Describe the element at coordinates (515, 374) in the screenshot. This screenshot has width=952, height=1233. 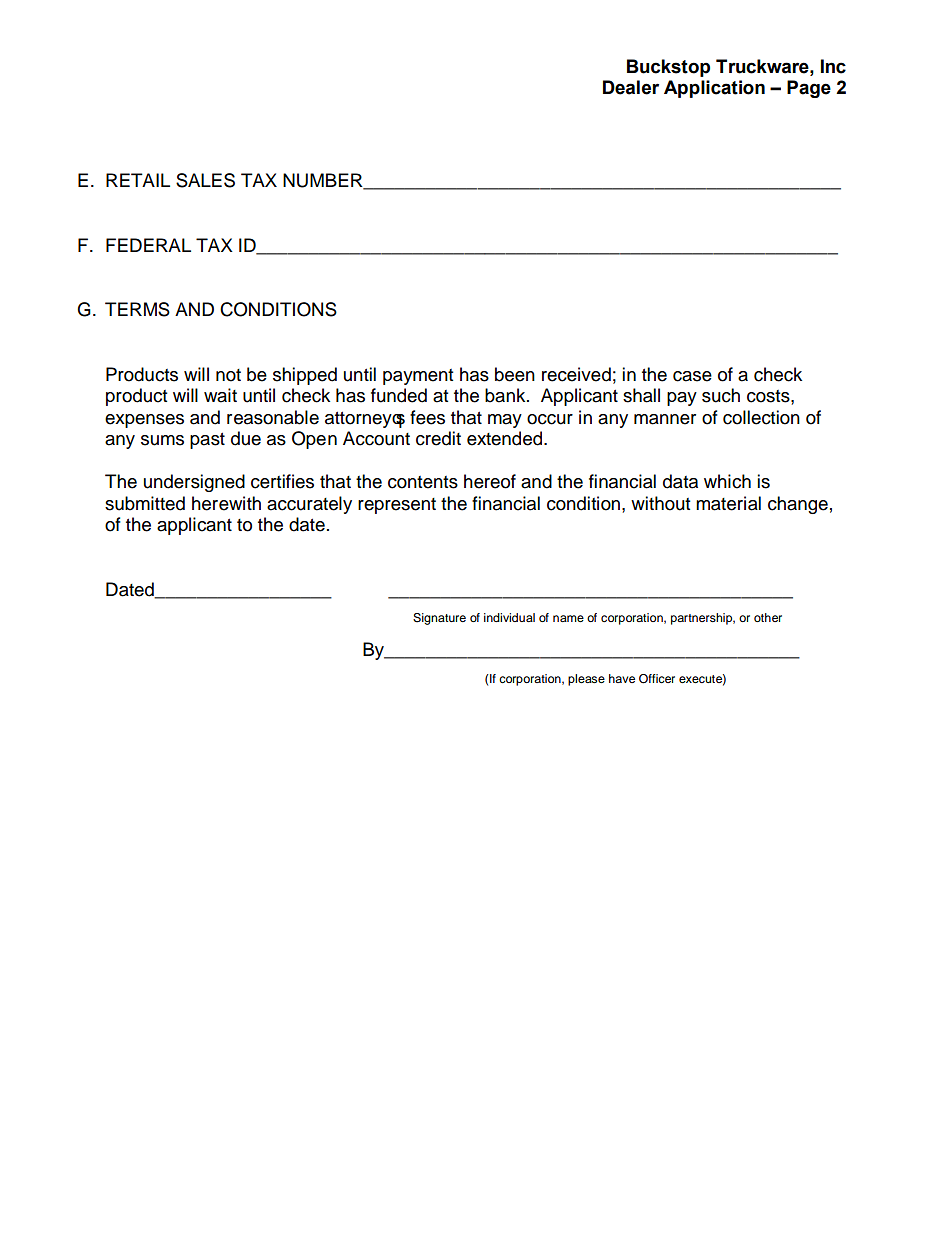
I see `been` at that location.
